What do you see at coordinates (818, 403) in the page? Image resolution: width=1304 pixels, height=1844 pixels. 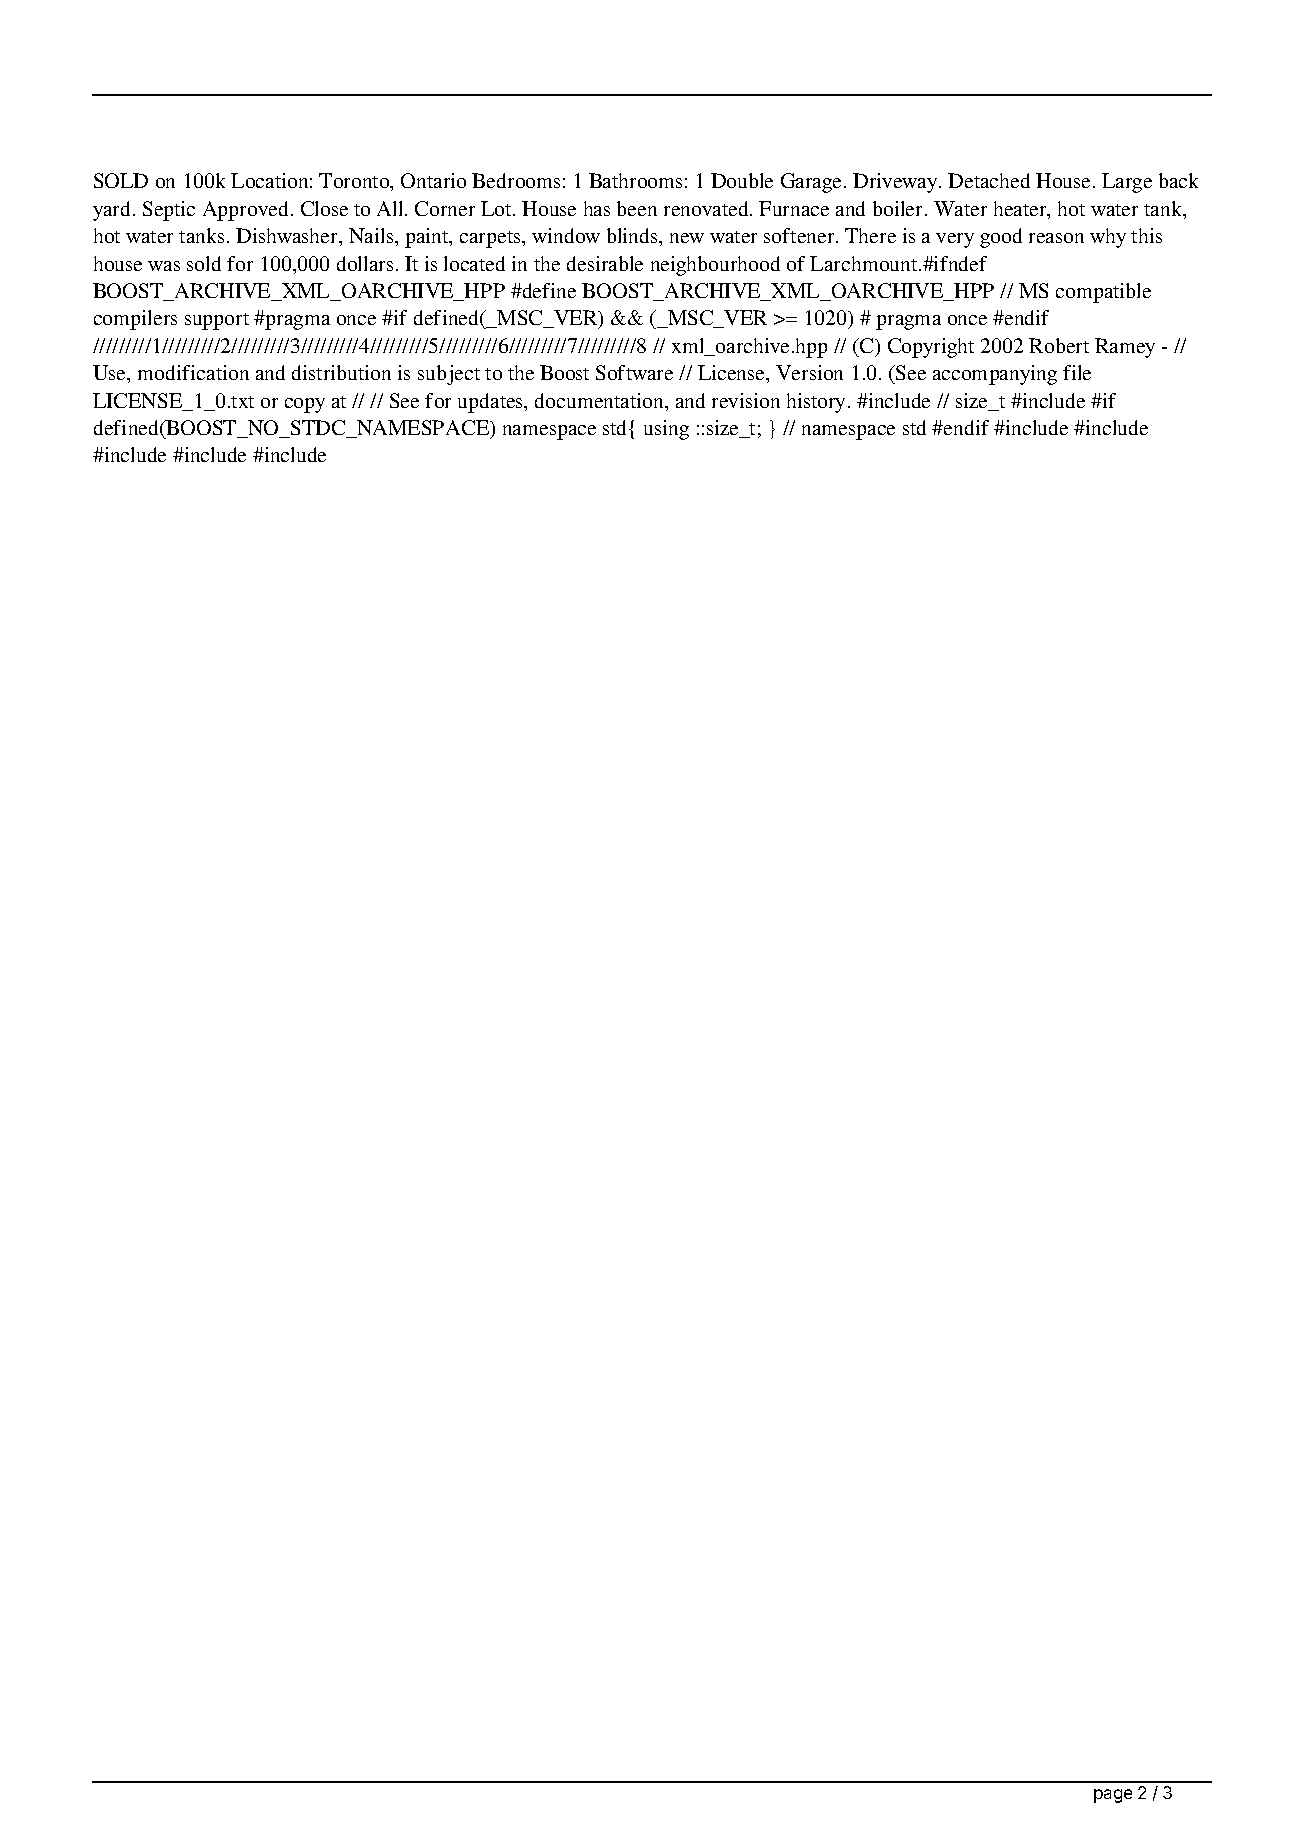 I see `history` at bounding box center [818, 403].
